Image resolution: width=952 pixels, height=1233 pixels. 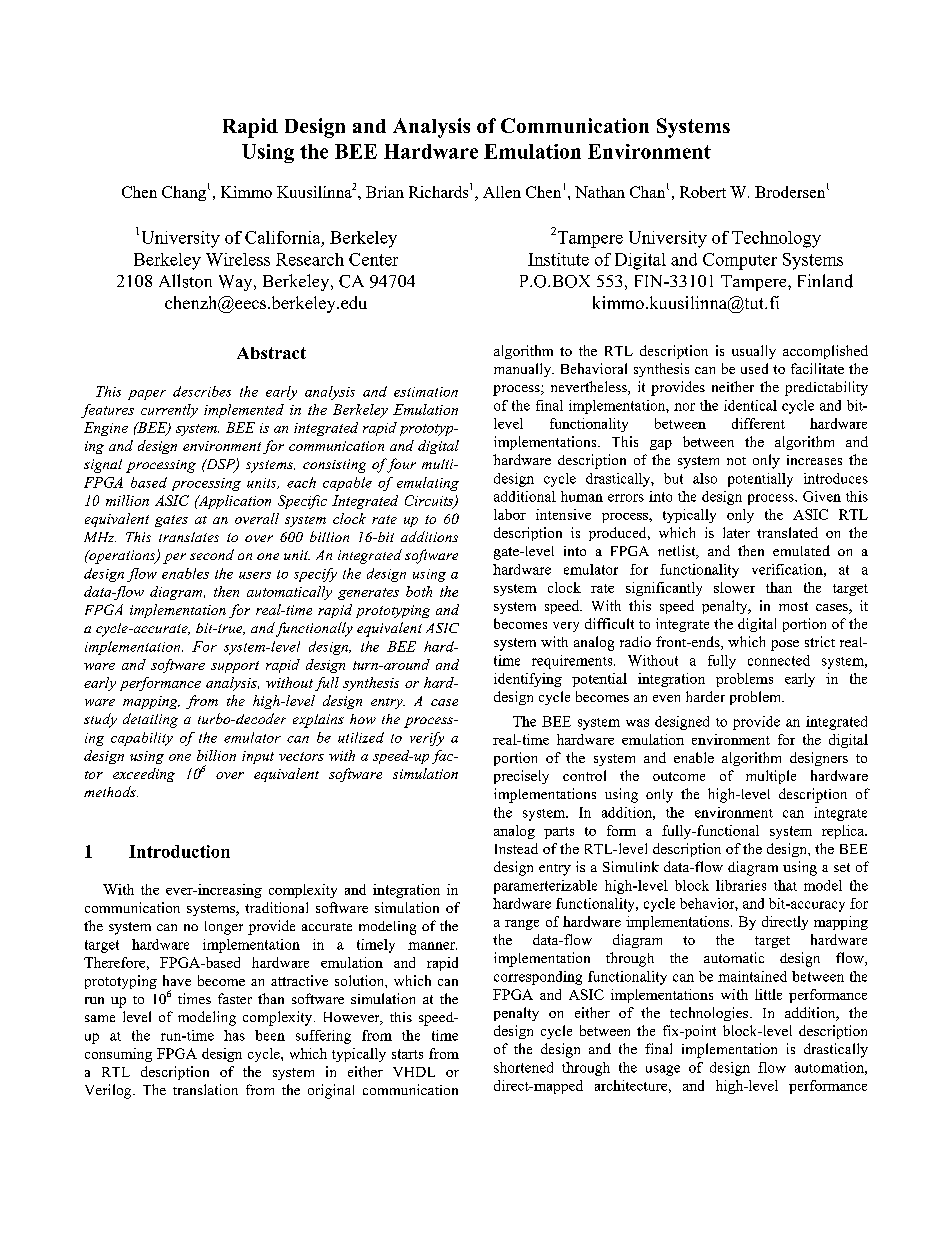 What do you see at coordinates (205, 1089) in the screenshot?
I see `translation` at bounding box center [205, 1089].
